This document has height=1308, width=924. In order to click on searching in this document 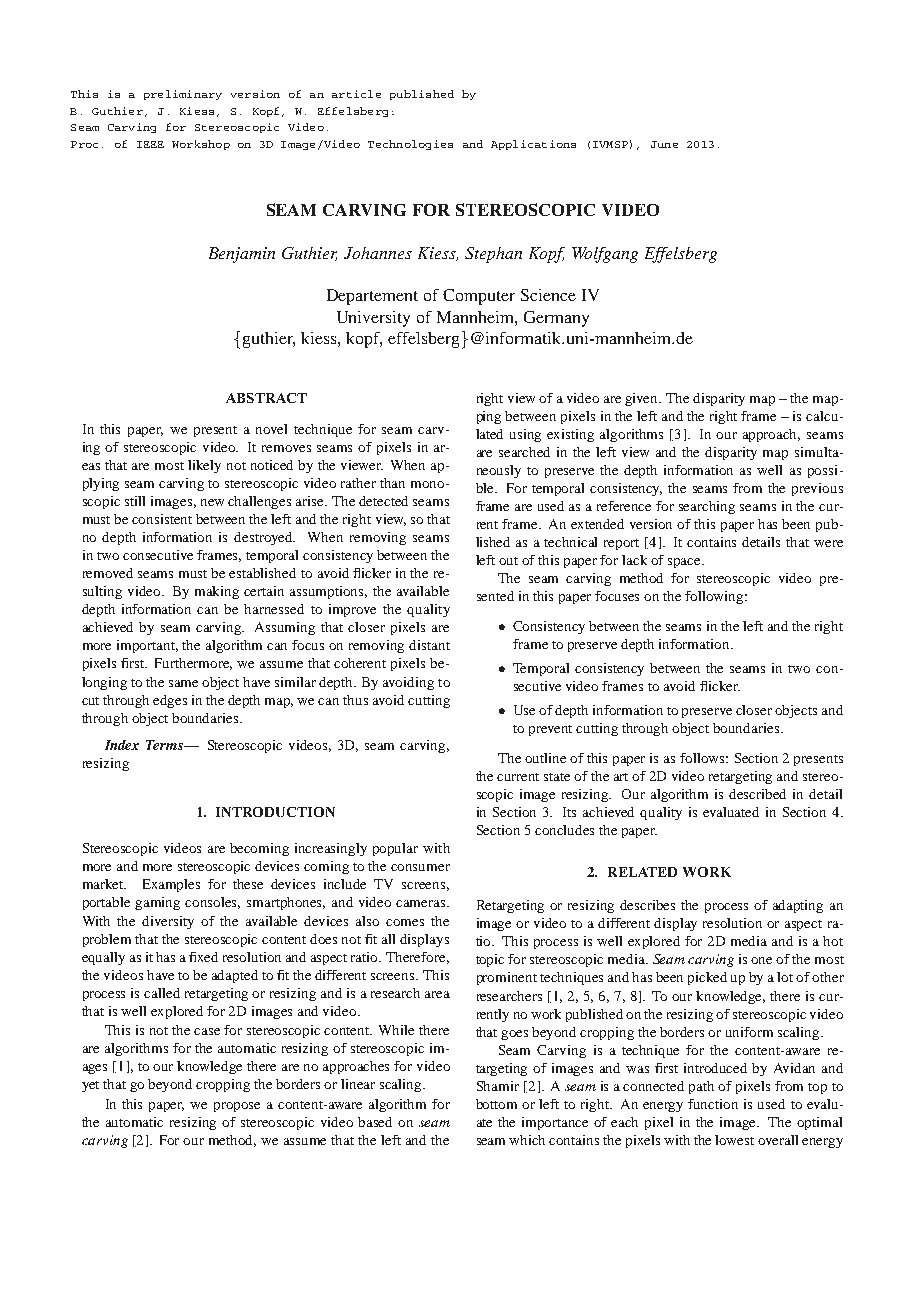, I will do `click(707, 507)`.
